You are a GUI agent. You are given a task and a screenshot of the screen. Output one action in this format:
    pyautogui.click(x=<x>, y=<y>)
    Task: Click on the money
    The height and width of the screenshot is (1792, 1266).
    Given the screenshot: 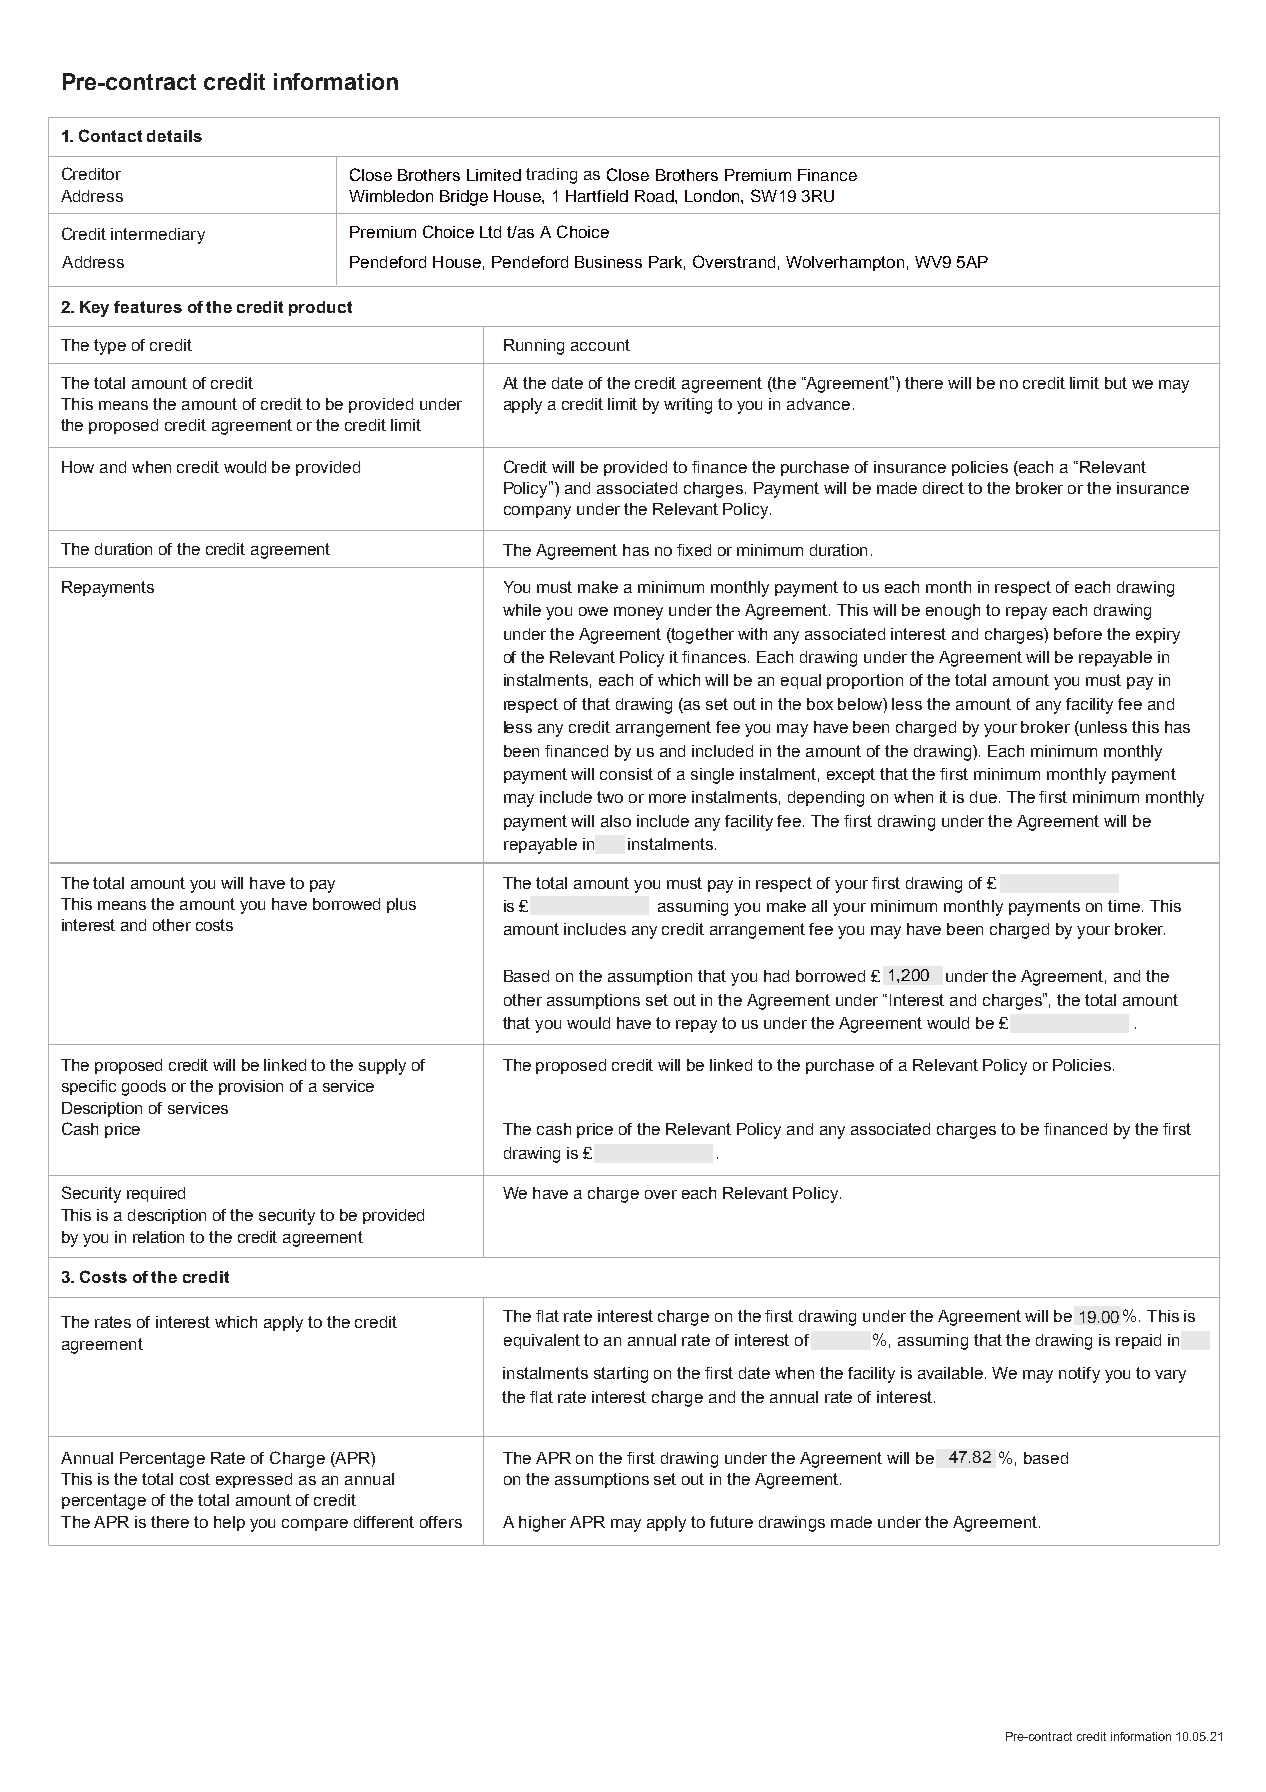 What is the action you would take?
    pyautogui.click(x=638, y=613)
